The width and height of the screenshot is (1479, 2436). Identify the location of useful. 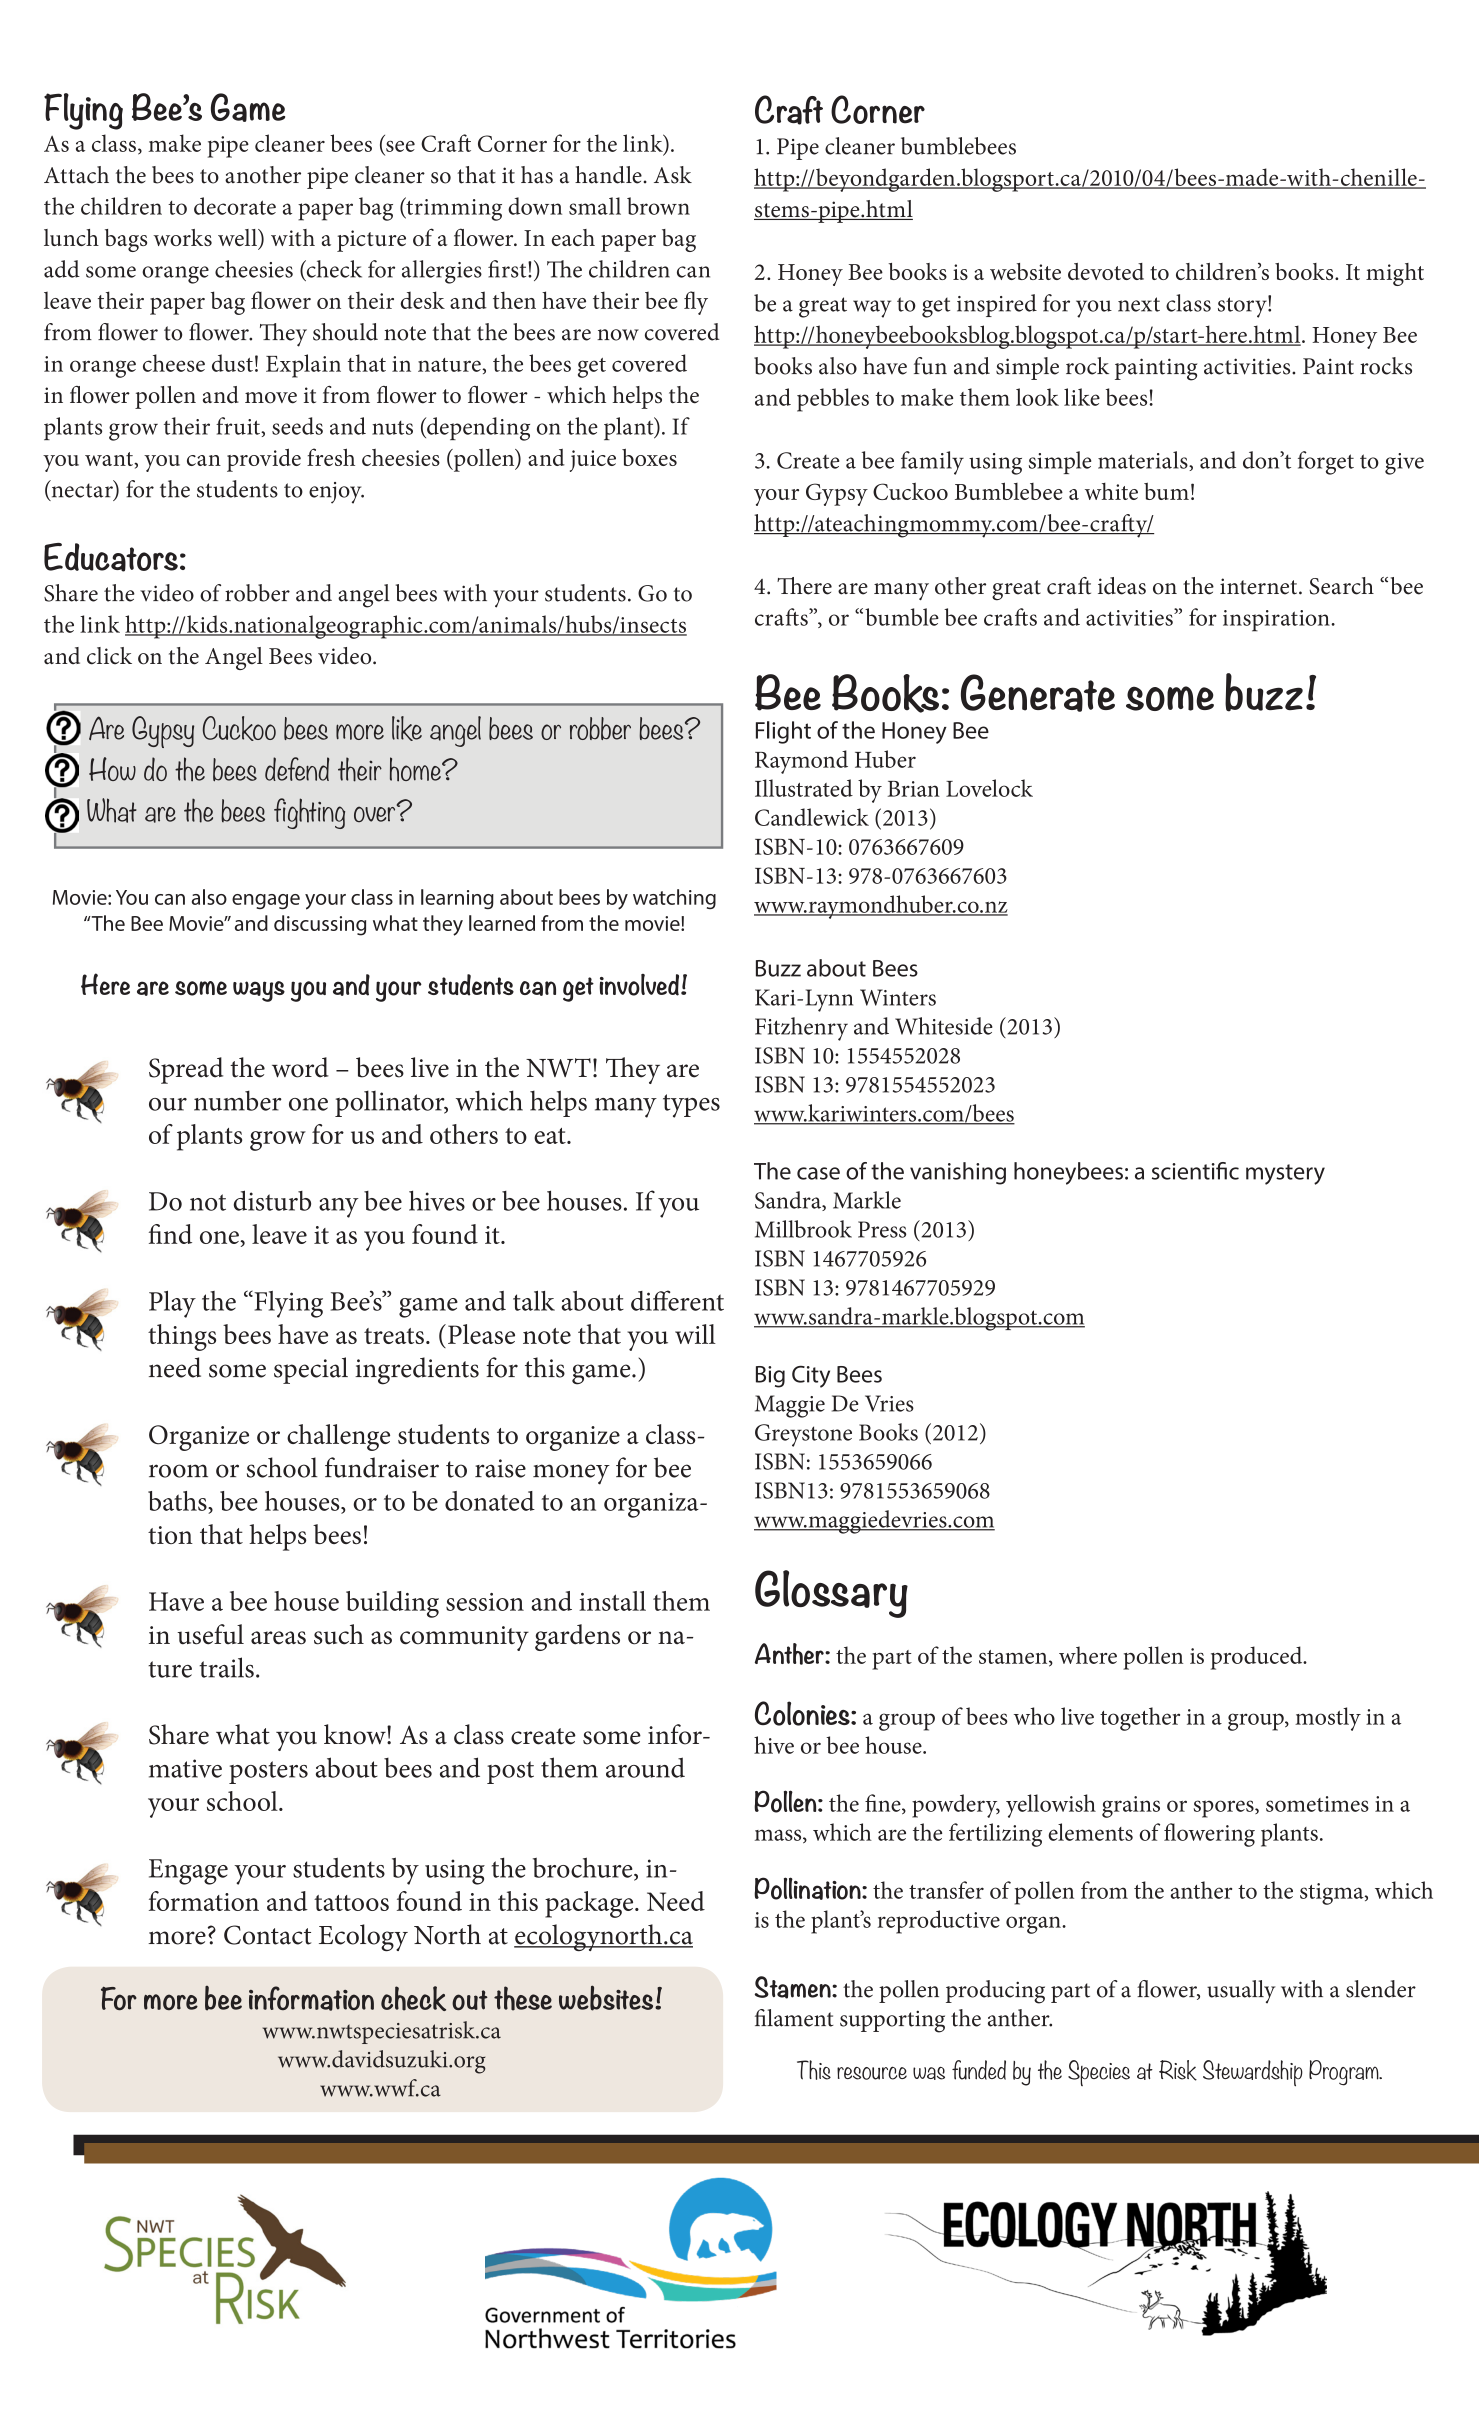
(210, 1634).
